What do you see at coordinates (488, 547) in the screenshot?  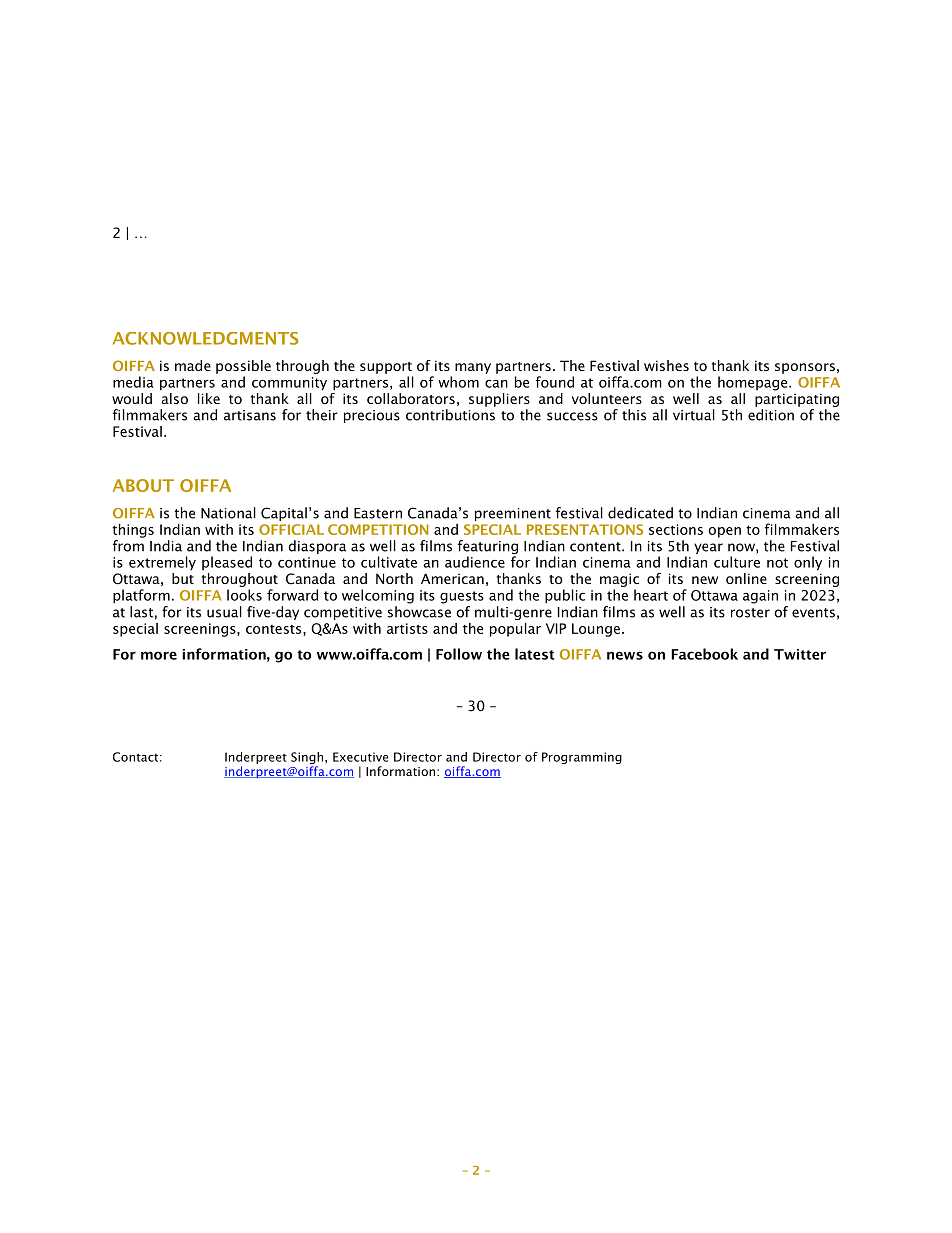 I see `featuring` at bounding box center [488, 547].
